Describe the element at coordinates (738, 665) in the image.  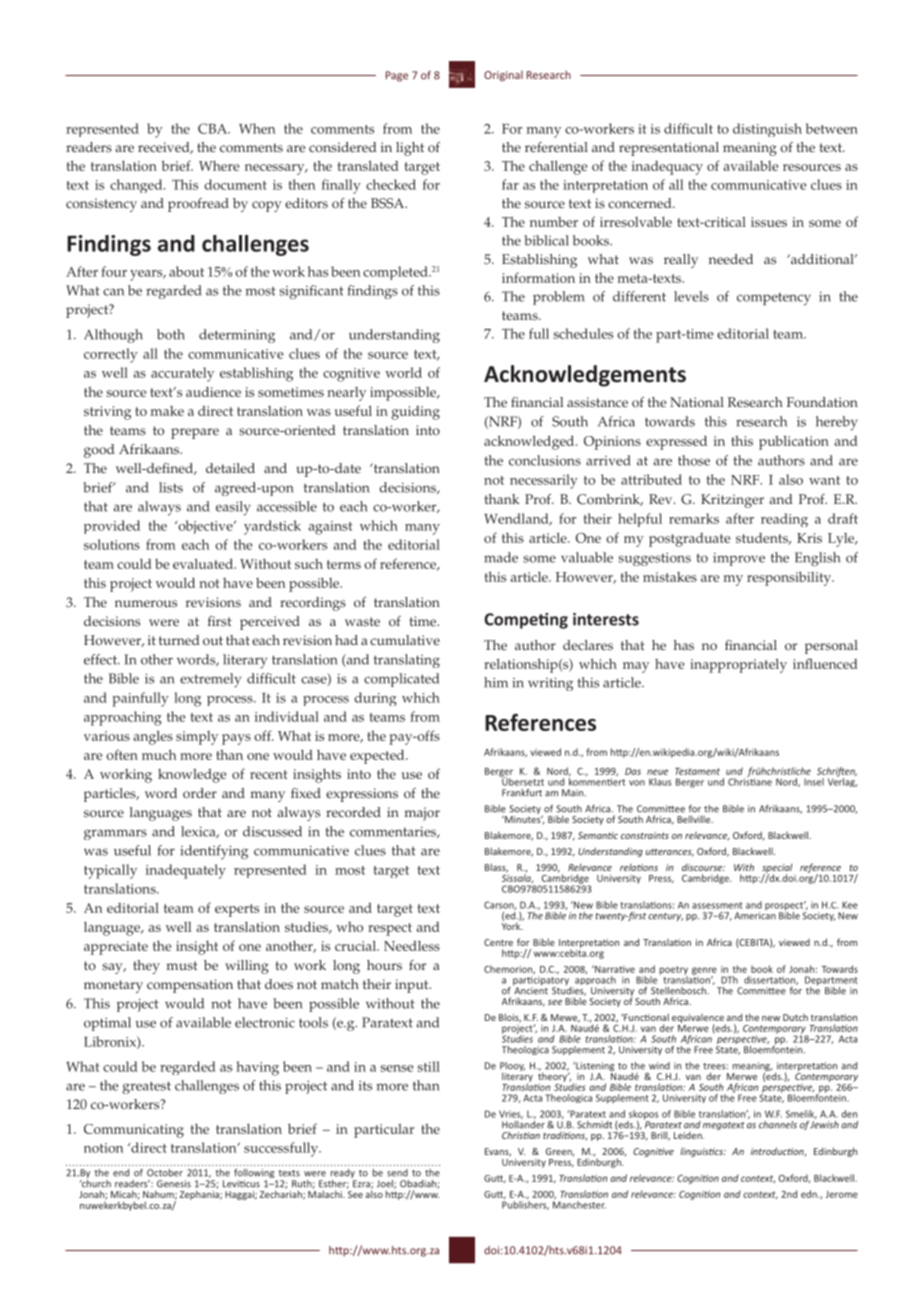
I see `inappropriately` at that location.
